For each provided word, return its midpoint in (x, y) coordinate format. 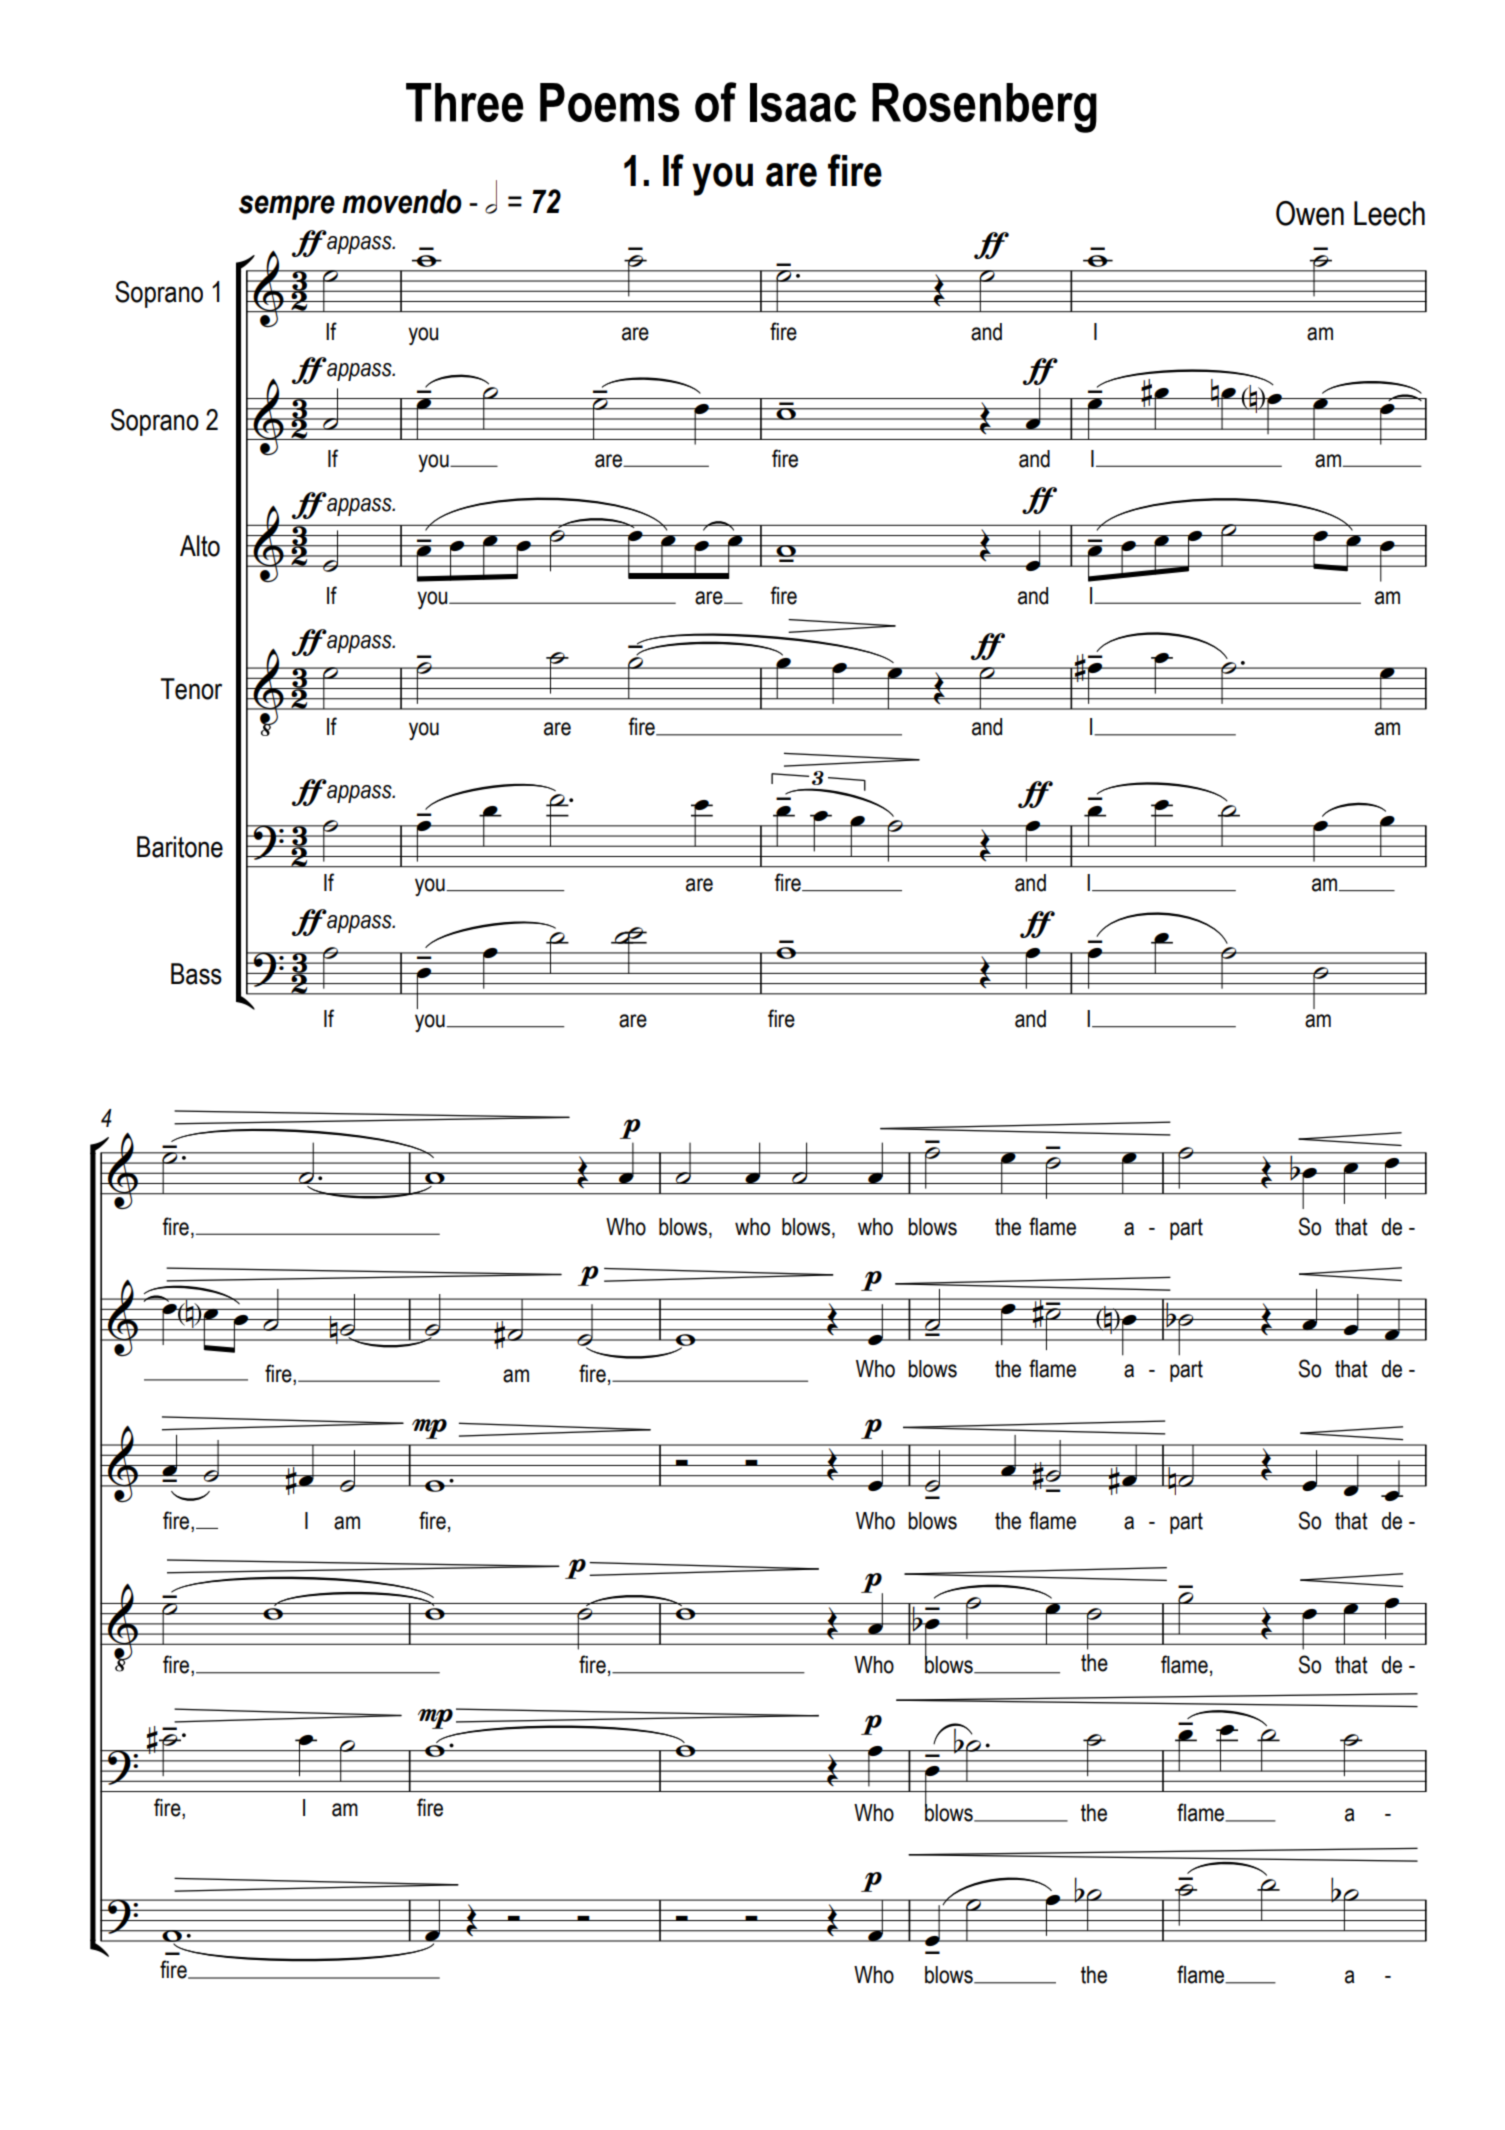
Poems (610, 102)
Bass (196, 974)
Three (465, 102)
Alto (200, 546)
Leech (1389, 213)
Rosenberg (984, 108)
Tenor (191, 689)
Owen (1310, 213)
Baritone (180, 847)
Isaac (803, 102)
